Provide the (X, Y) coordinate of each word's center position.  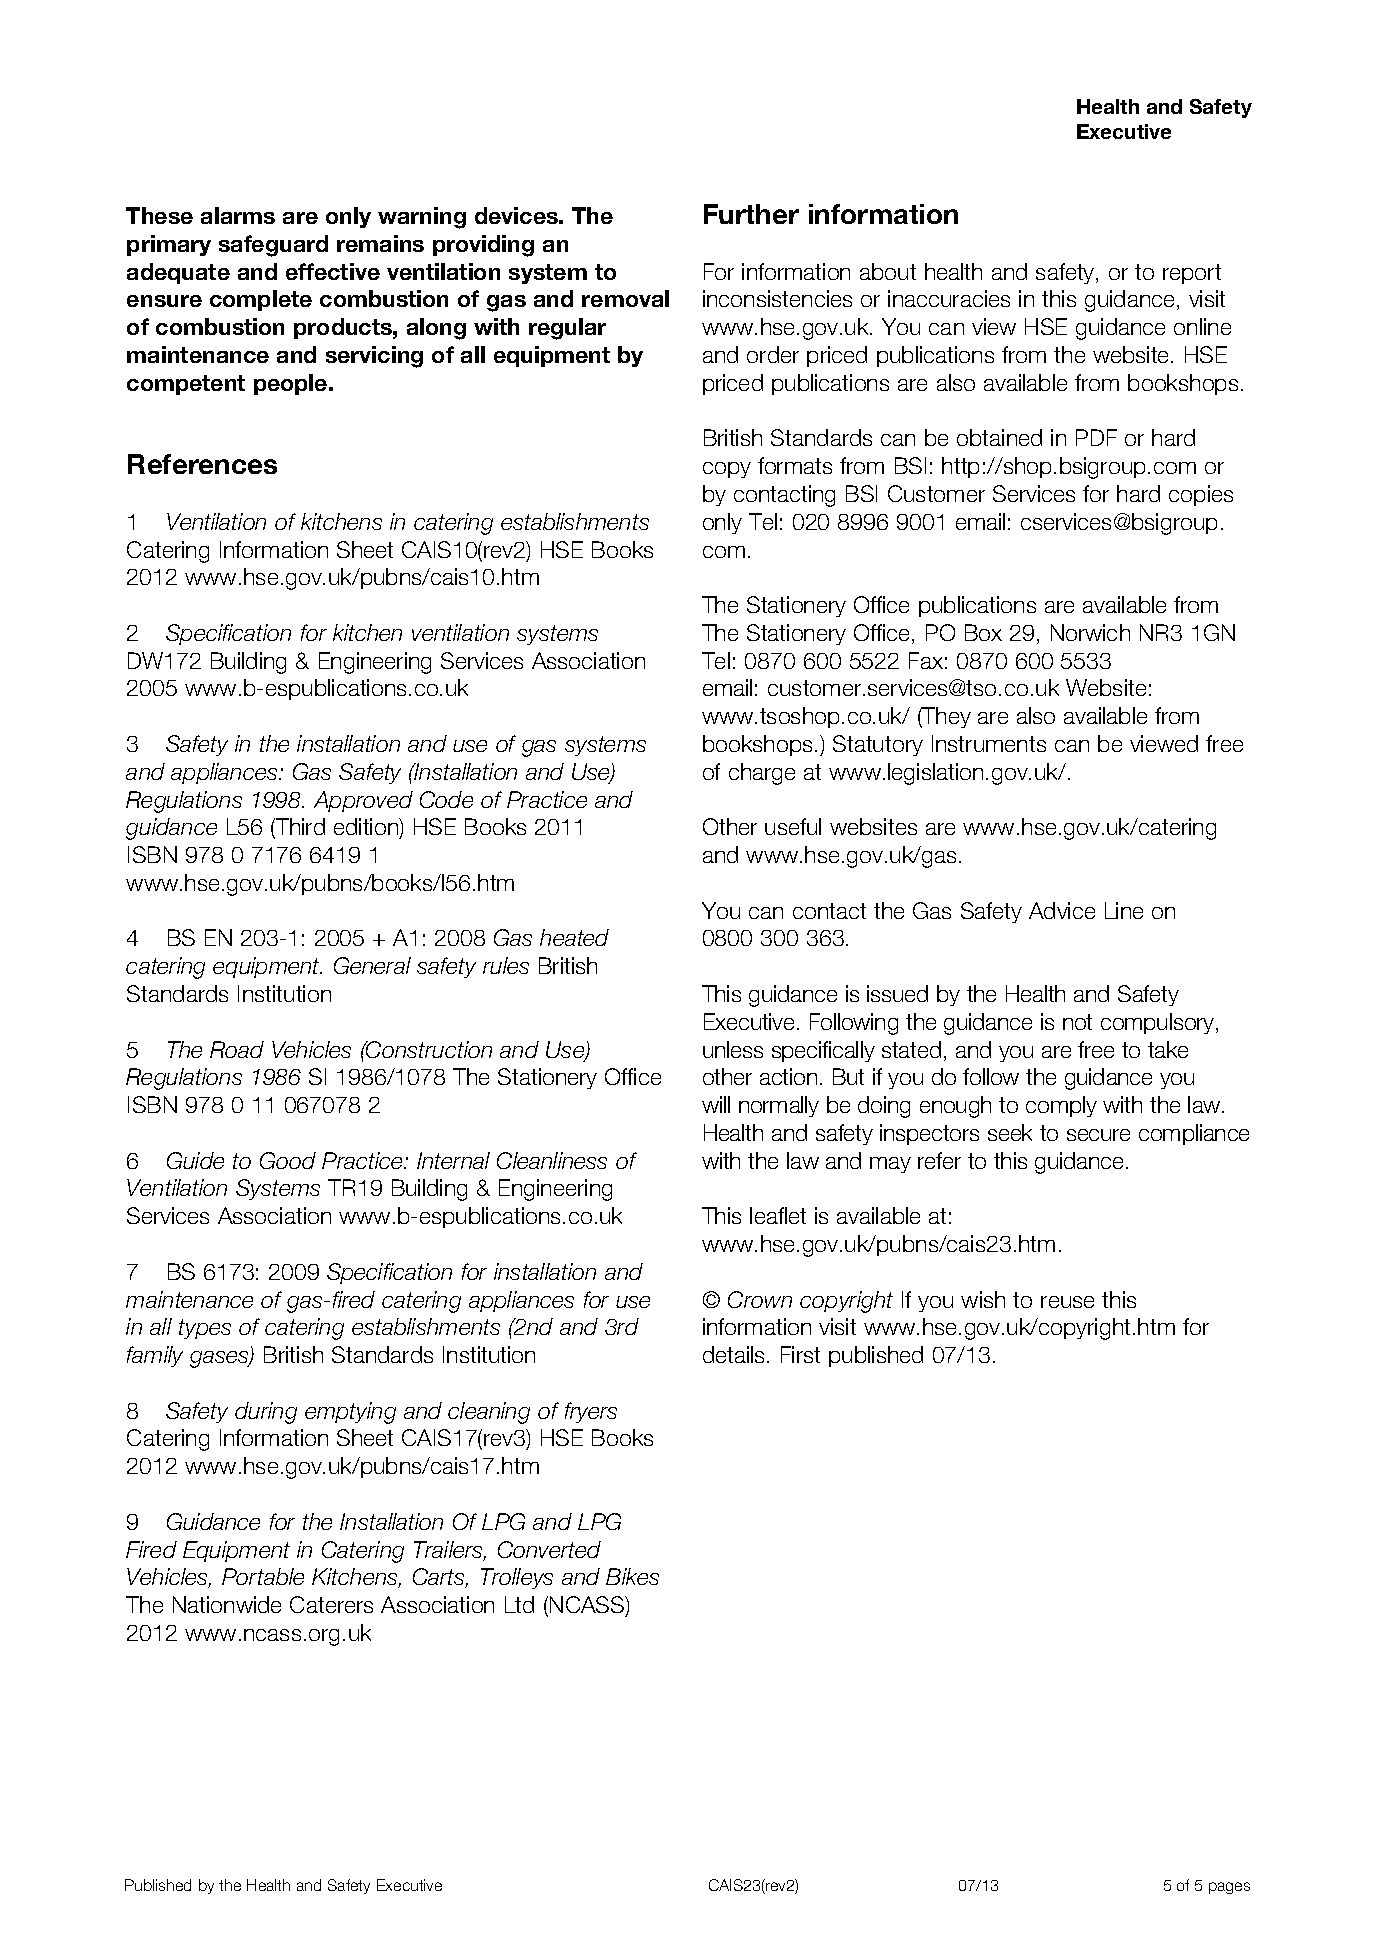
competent (186, 385)
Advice (1062, 910)
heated (574, 937)
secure (1098, 1135)
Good (288, 1160)
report (1192, 274)
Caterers (331, 1604)
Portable (263, 1576)
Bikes (632, 1576)
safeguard (273, 246)
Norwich (1090, 632)
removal (625, 298)
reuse (1067, 1302)
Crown (760, 1299)
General (372, 965)
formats (795, 465)
